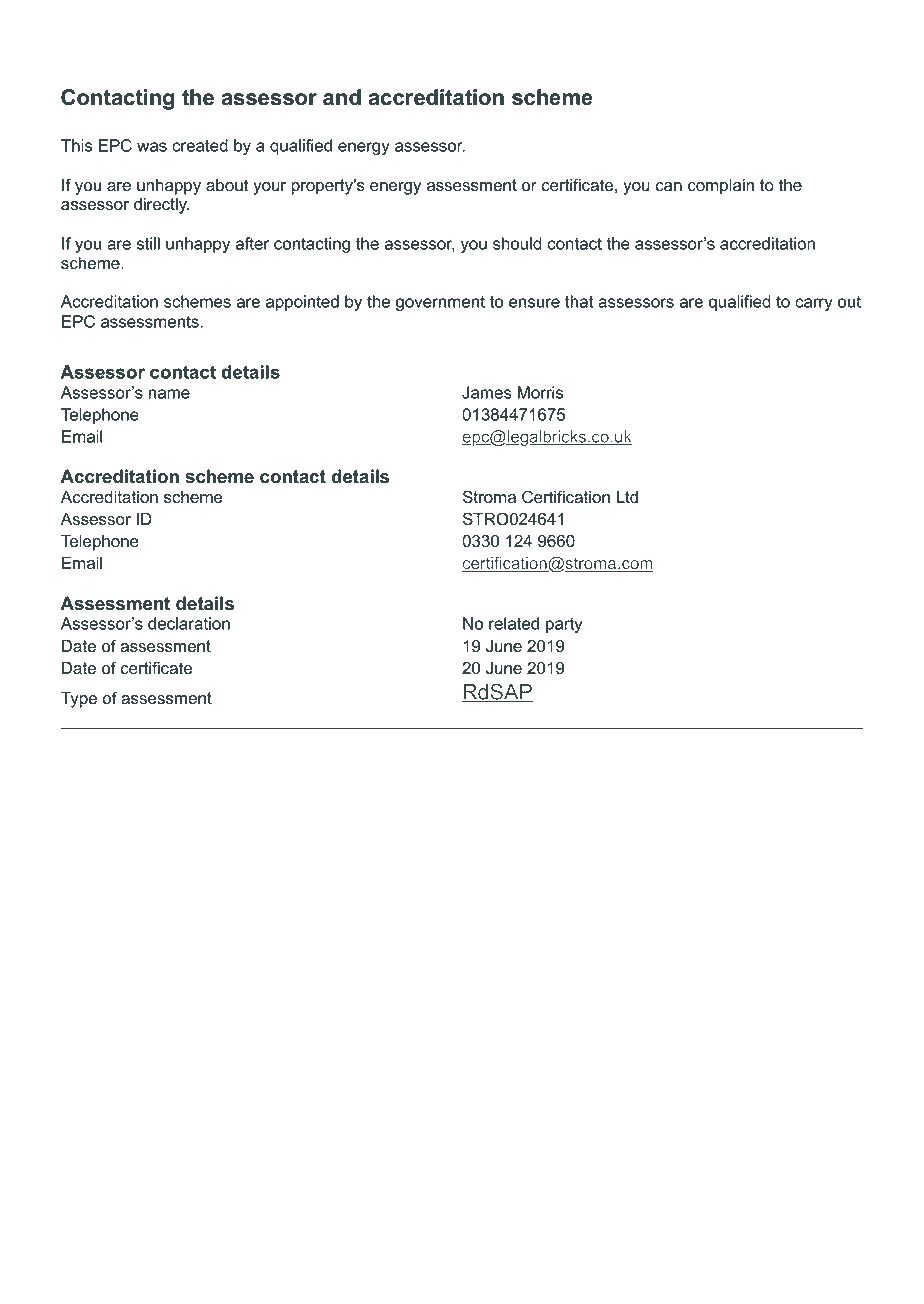 The width and height of the page is (924, 1304). What do you see at coordinates (148, 243) in the page?
I see `still` at bounding box center [148, 243].
